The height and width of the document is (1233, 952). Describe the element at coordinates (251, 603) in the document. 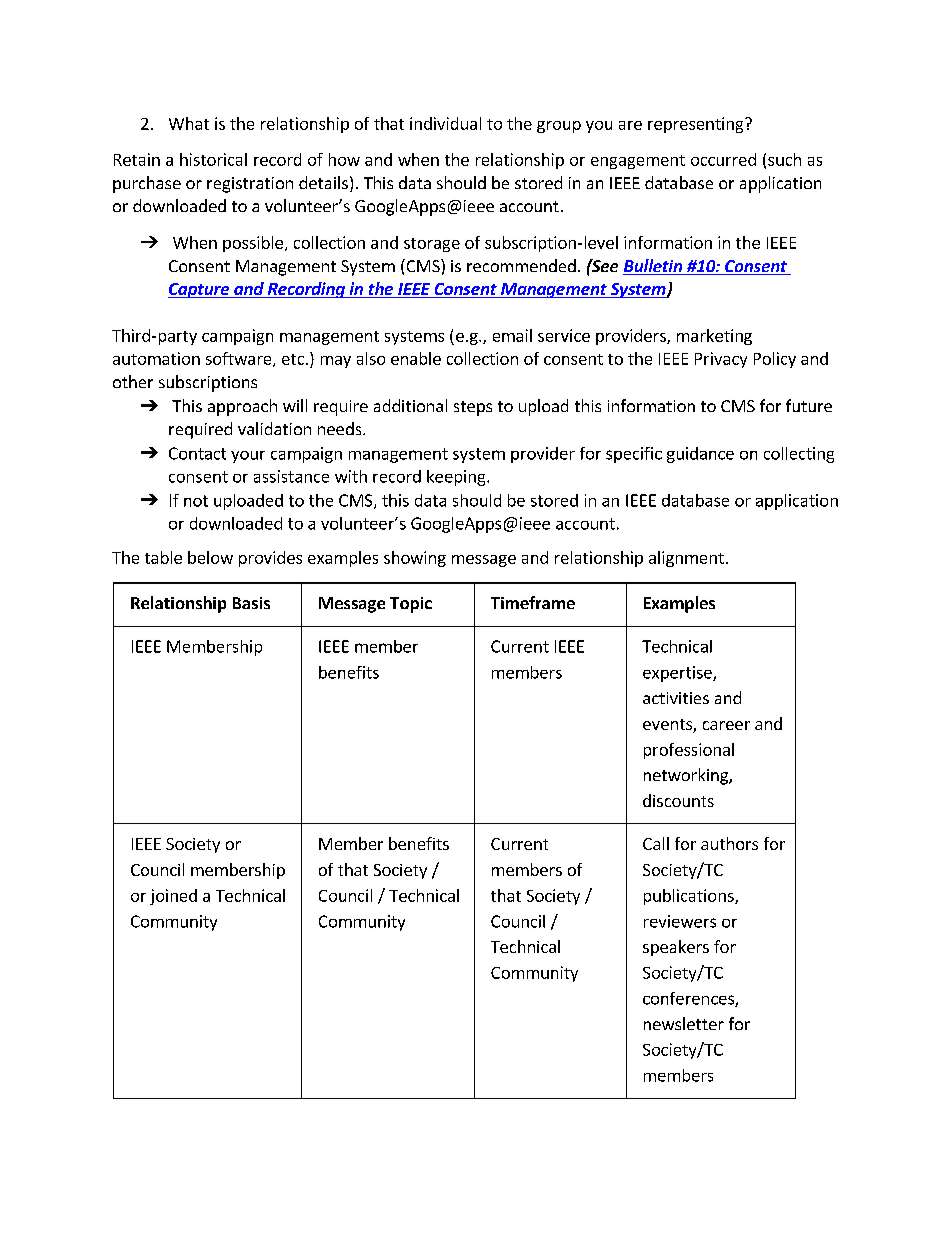

I see `Basis` at that location.
